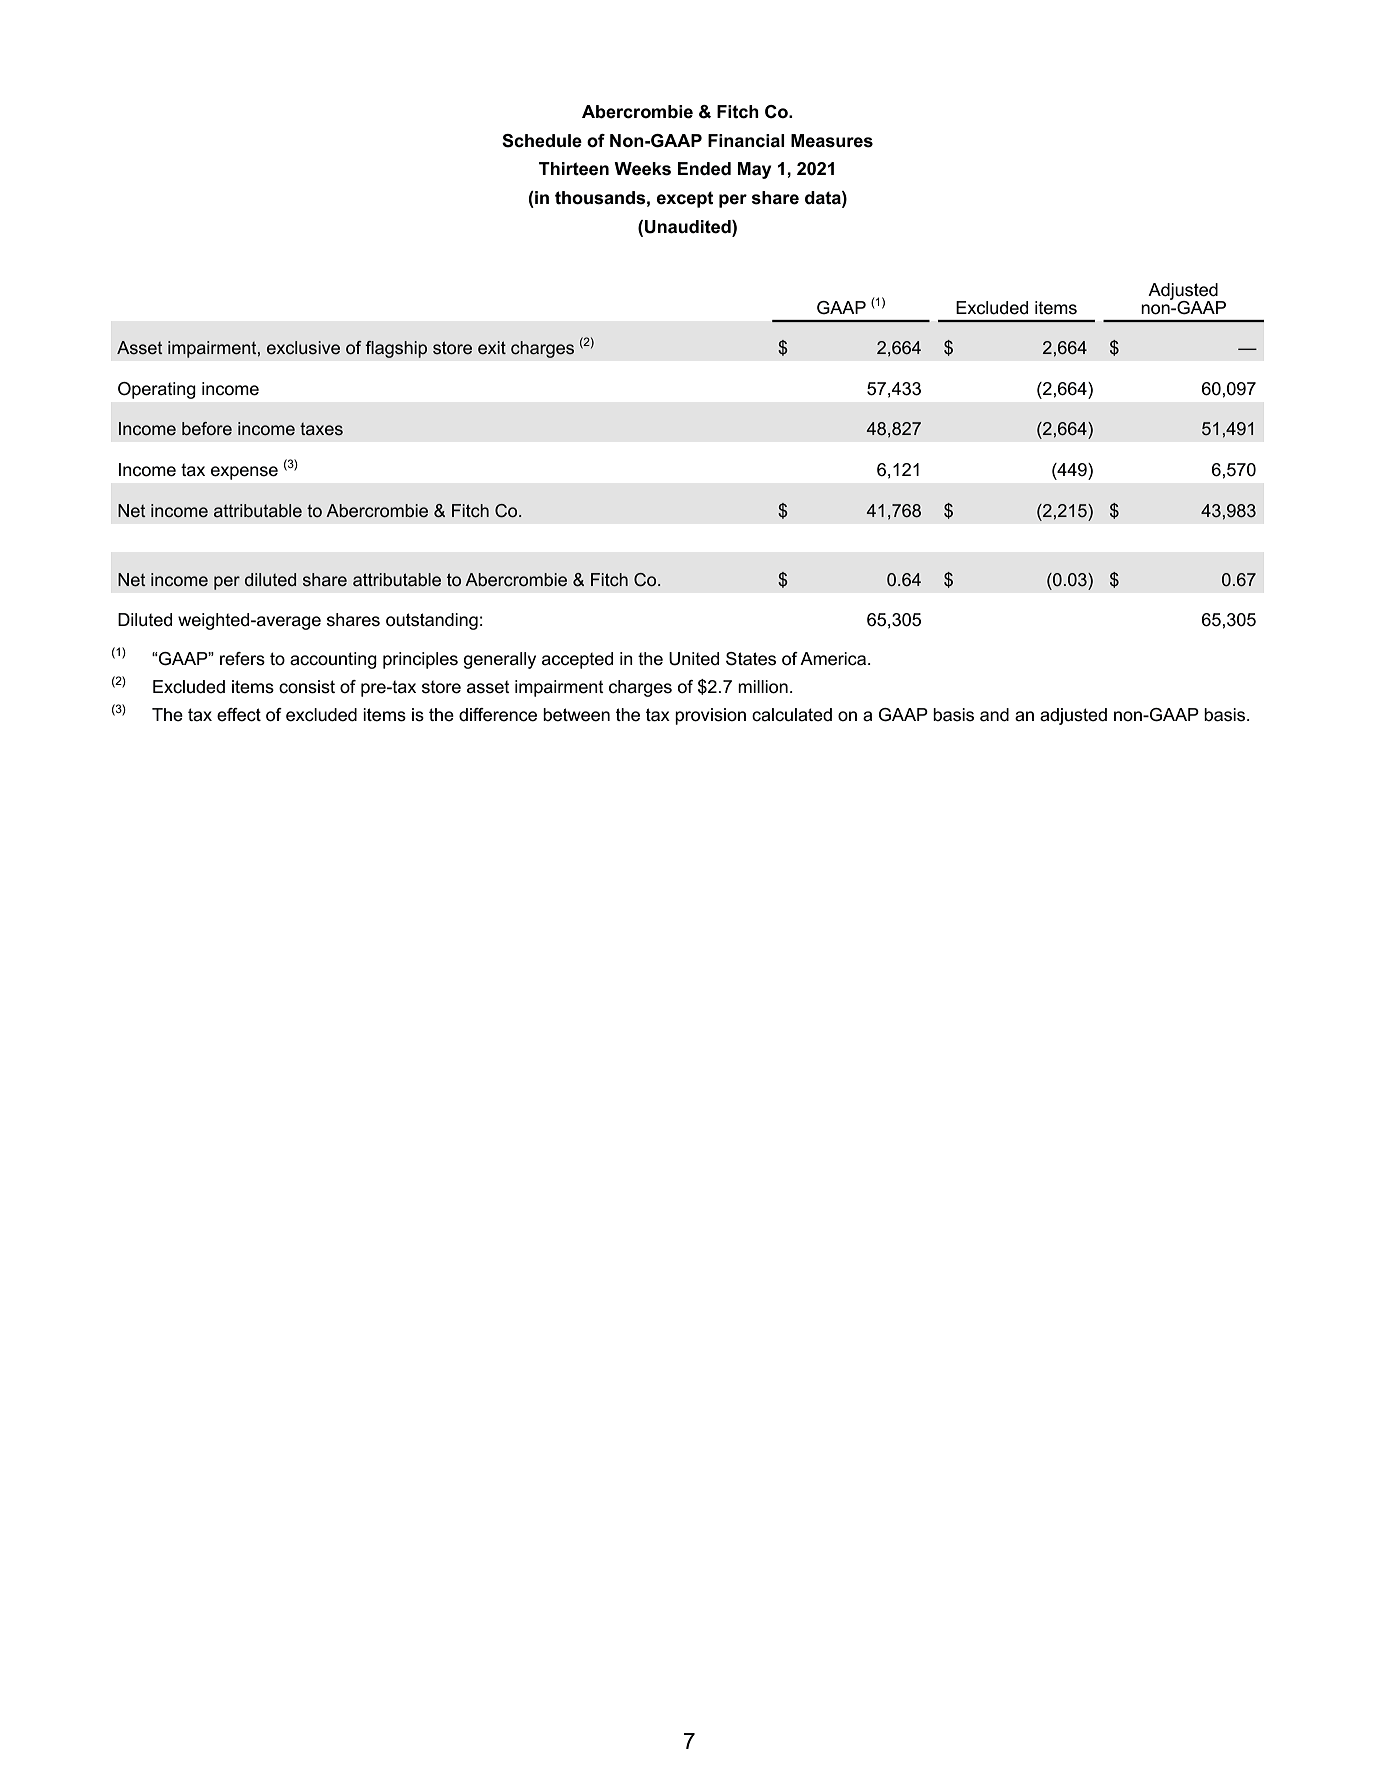  Describe the element at coordinates (685, 199) in the page. I see `except` at that location.
